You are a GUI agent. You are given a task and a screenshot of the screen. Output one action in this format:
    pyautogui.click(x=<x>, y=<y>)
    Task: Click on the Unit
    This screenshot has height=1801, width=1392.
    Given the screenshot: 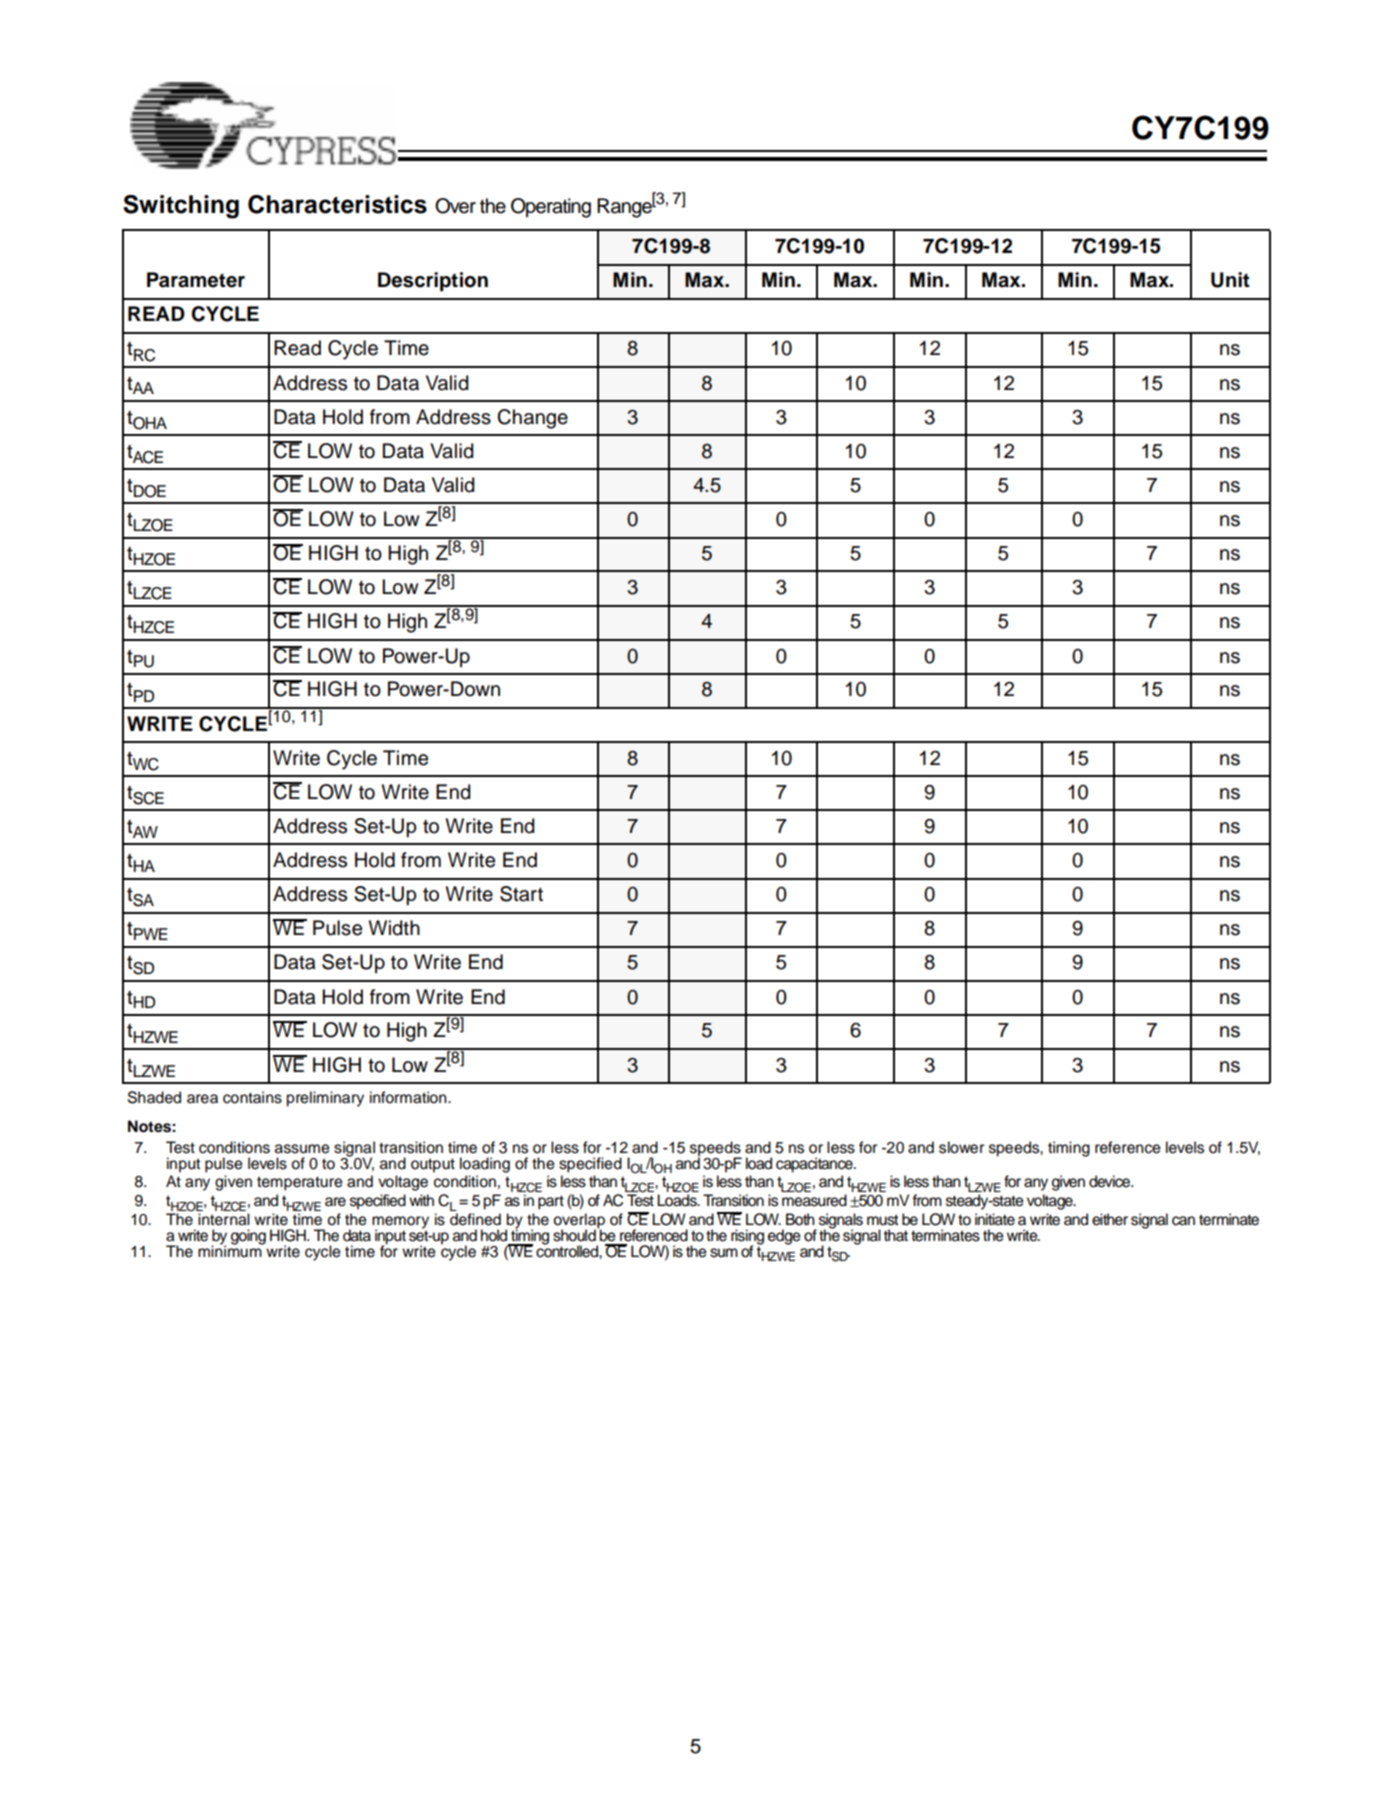 What is the action you would take?
    pyautogui.click(x=1230, y=280)
